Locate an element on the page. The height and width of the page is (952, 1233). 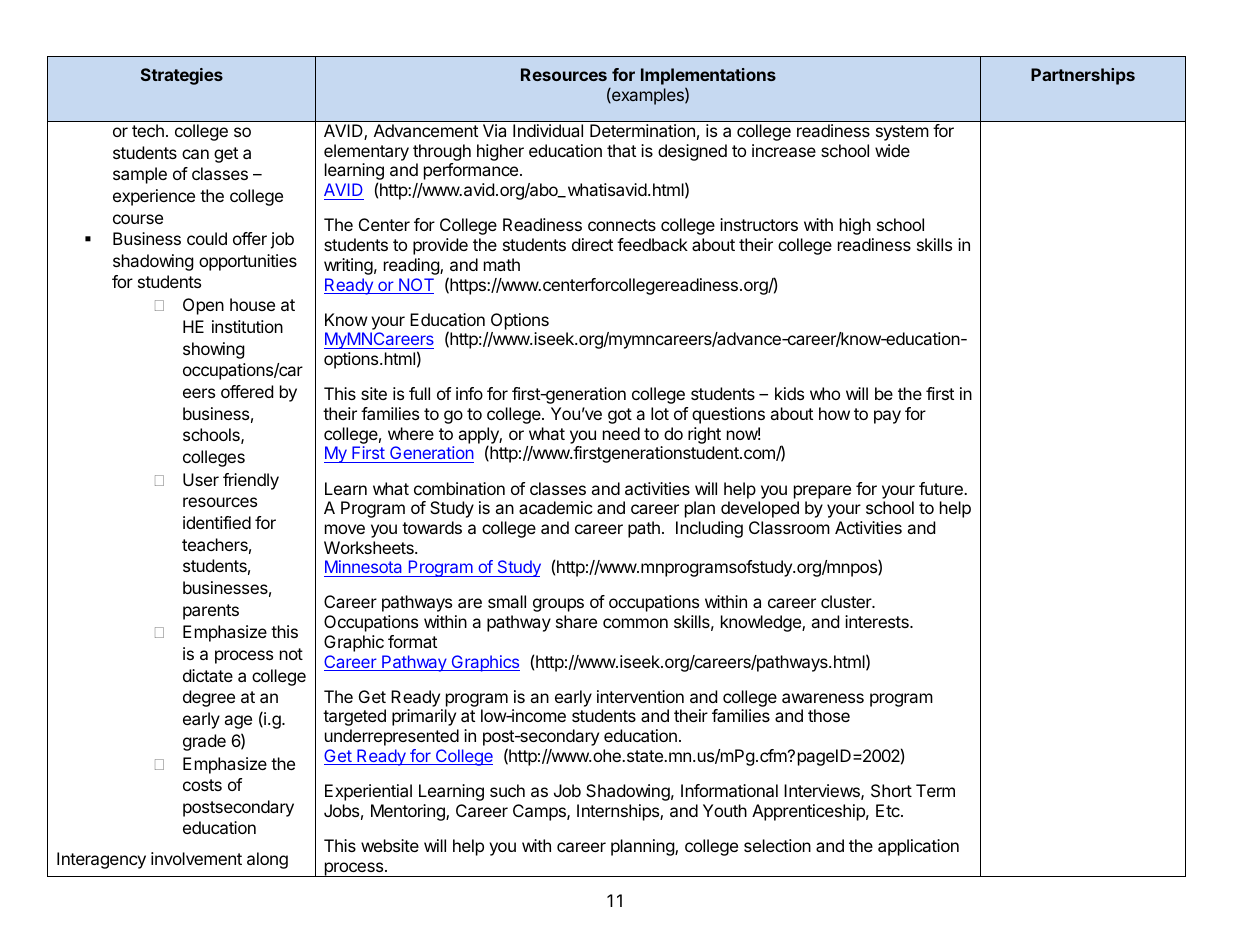
Camps is located at coordinates (540, 812).
